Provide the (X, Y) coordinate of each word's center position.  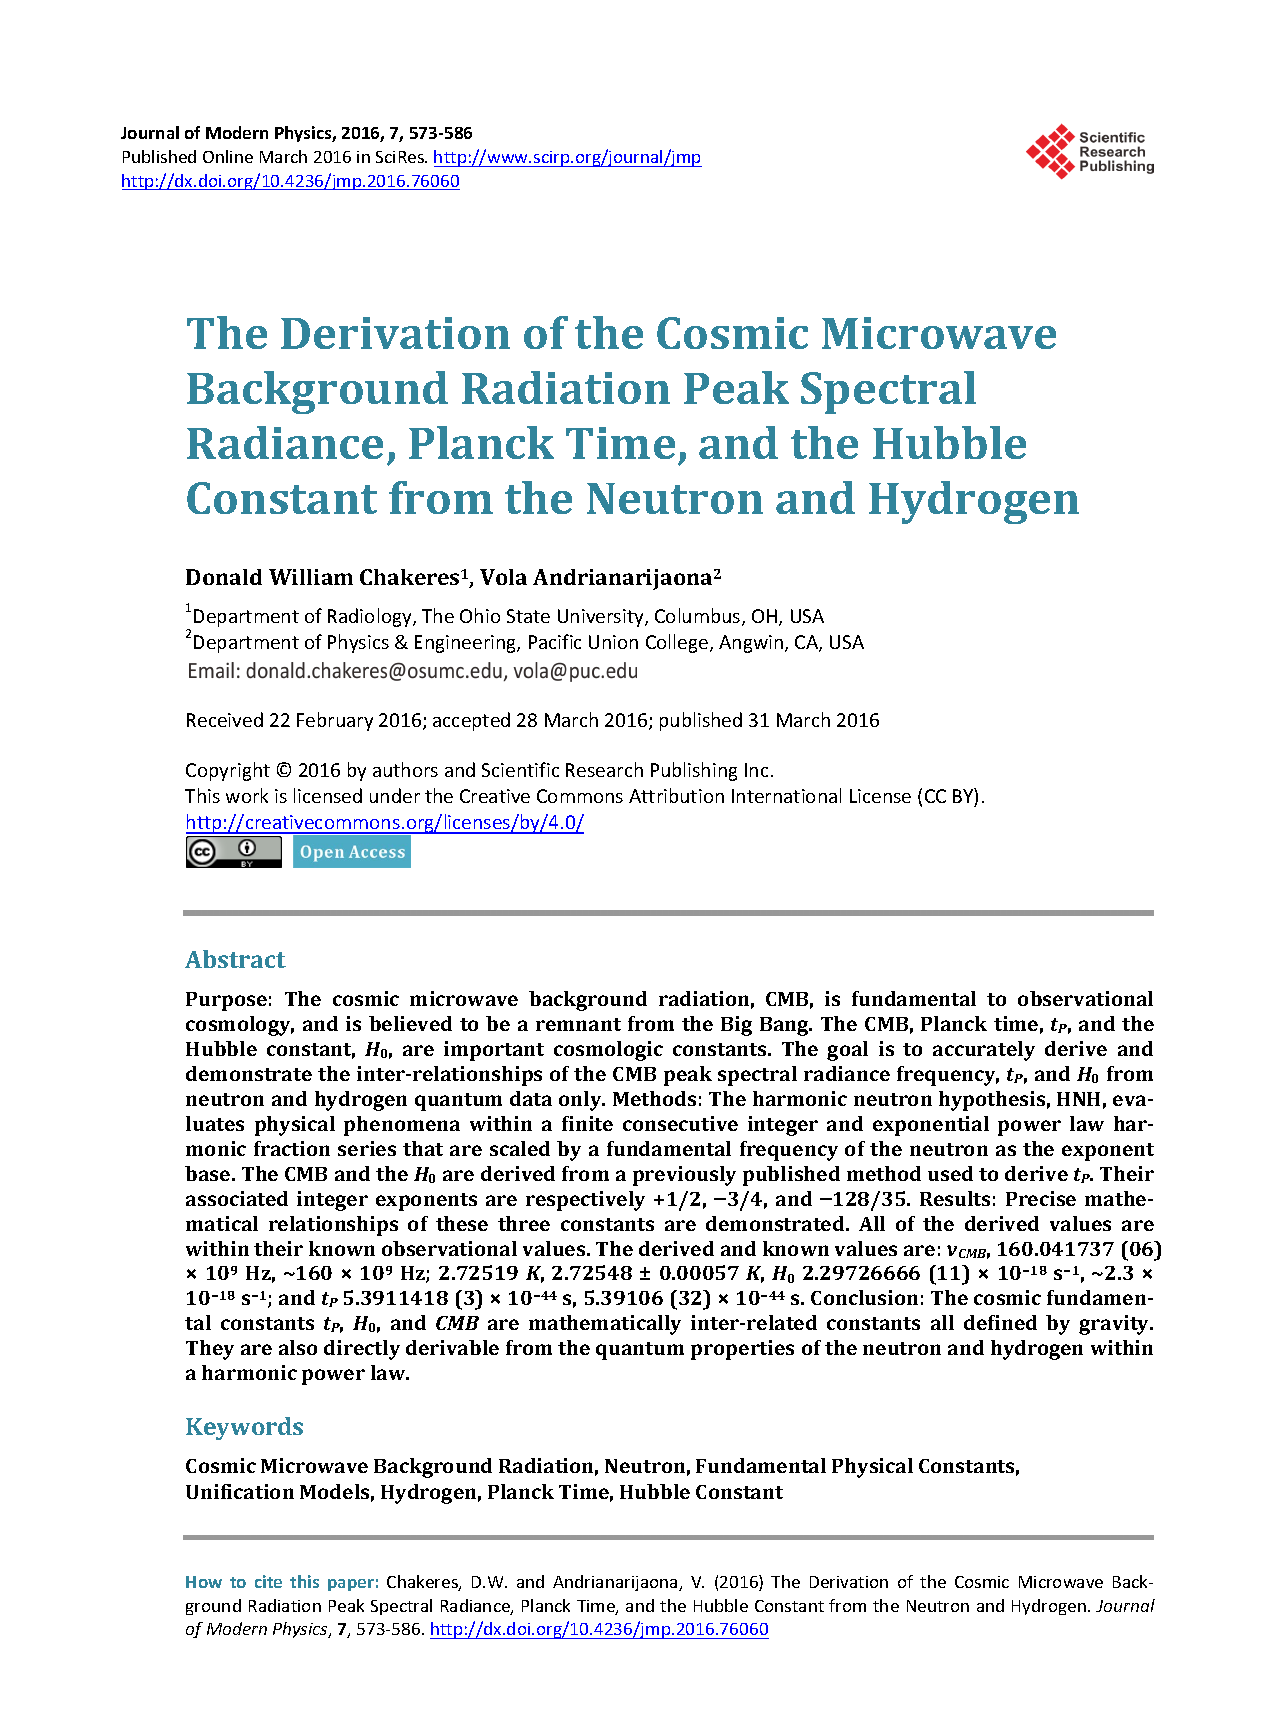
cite (268, 1581)
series (367, 1148)
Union (613, 642)
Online (228, 156)
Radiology (371, 617)
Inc (756, 770)
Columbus (699, 617)
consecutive (680, 1123)
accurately (984, 1051)
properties (742, 1350)
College (678, 643)
